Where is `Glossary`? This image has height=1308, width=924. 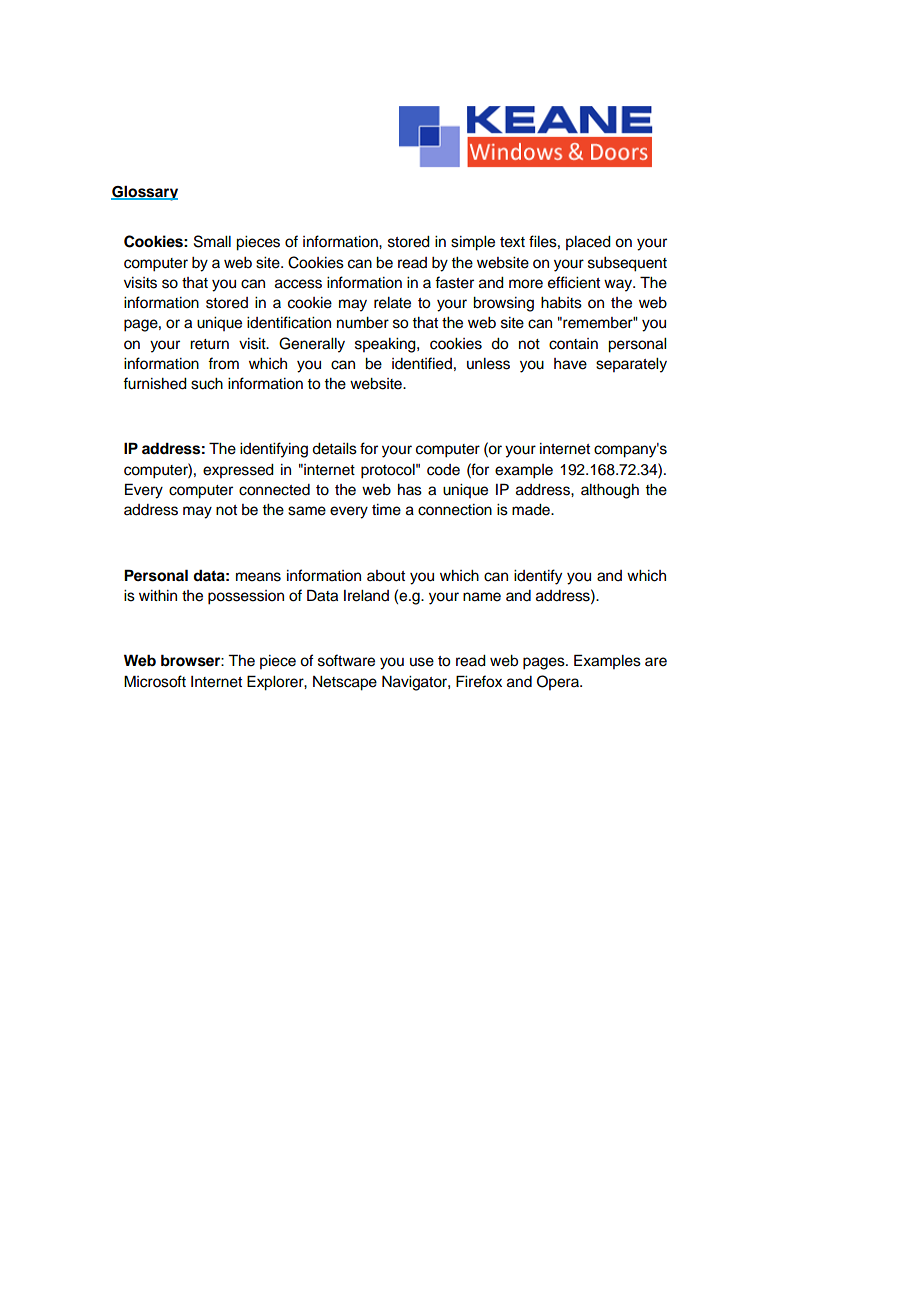 Glossary is located at coordinates (144, 193).
